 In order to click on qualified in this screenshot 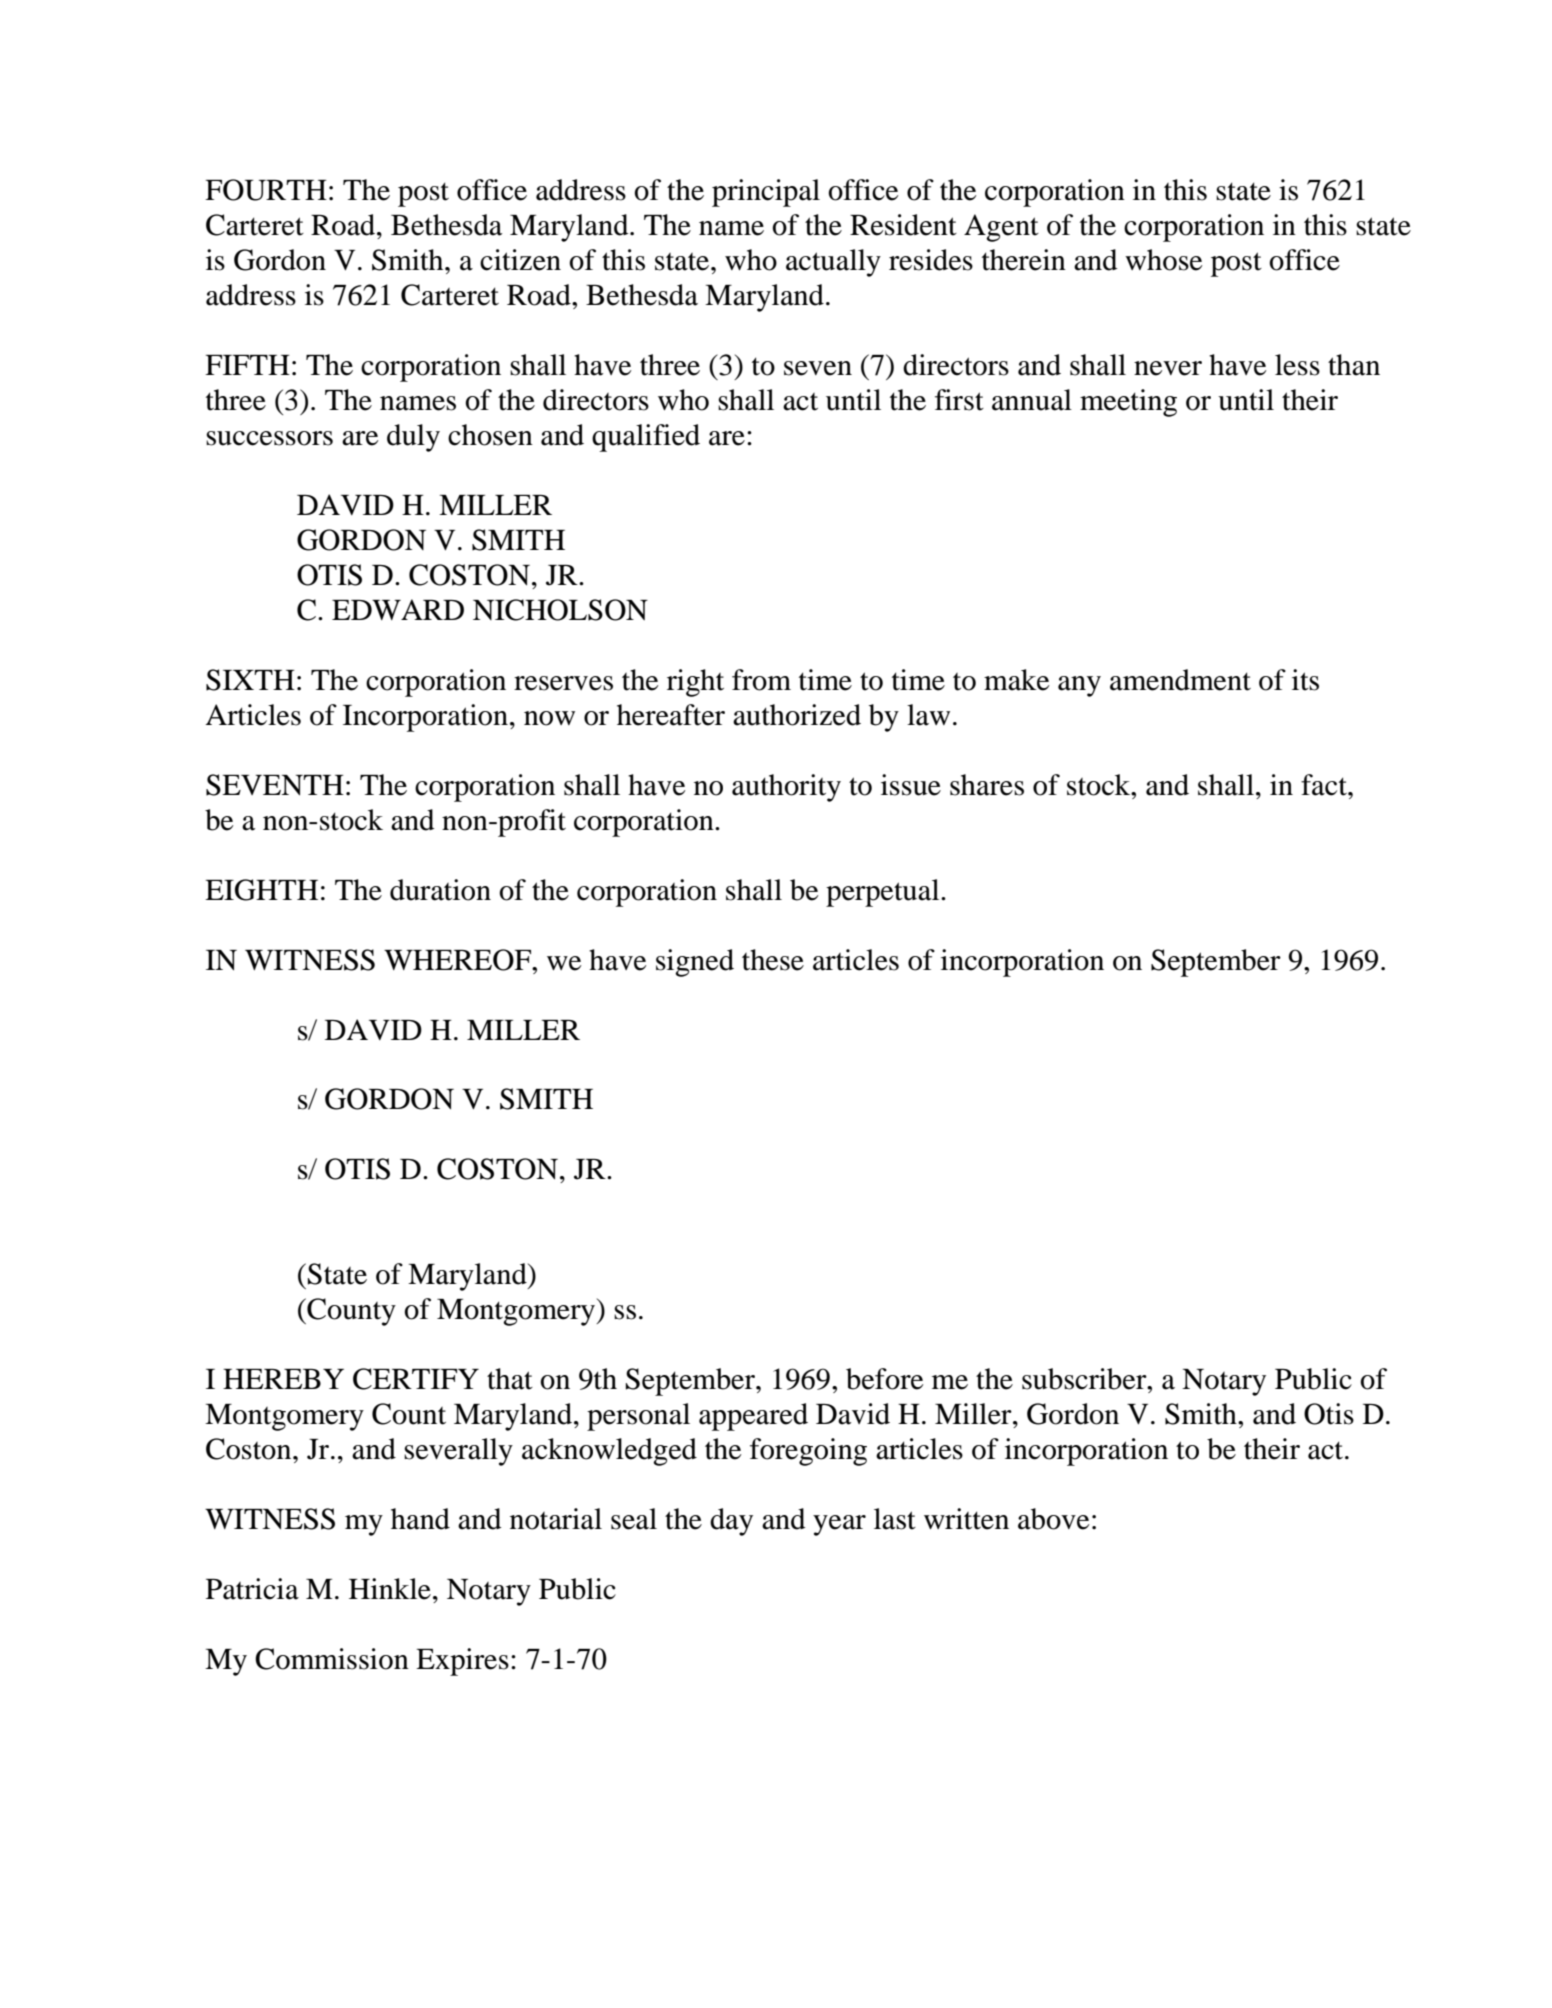, I will do `click(646, 438)`.
